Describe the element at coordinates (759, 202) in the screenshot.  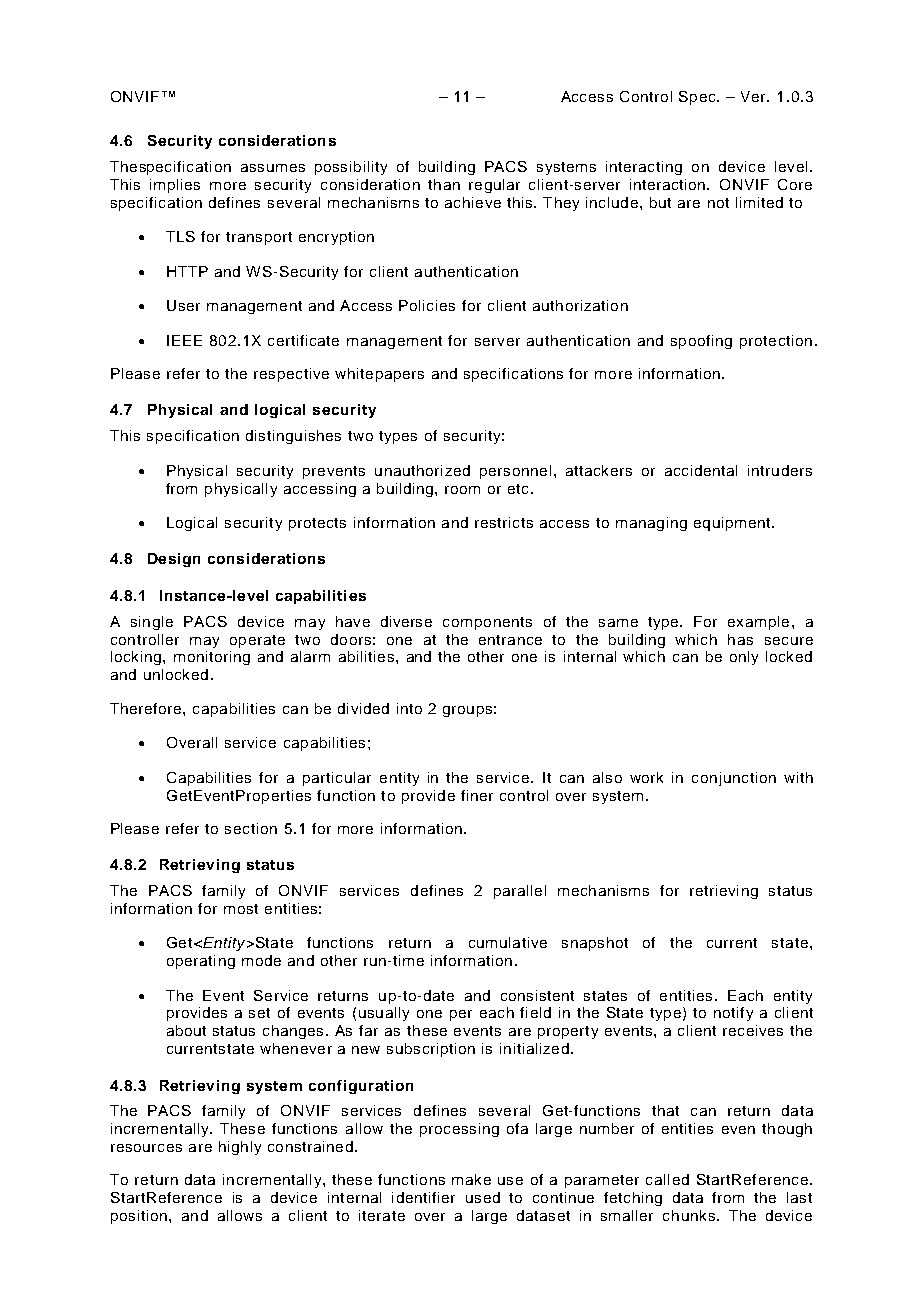
I see `limited` at that location.
